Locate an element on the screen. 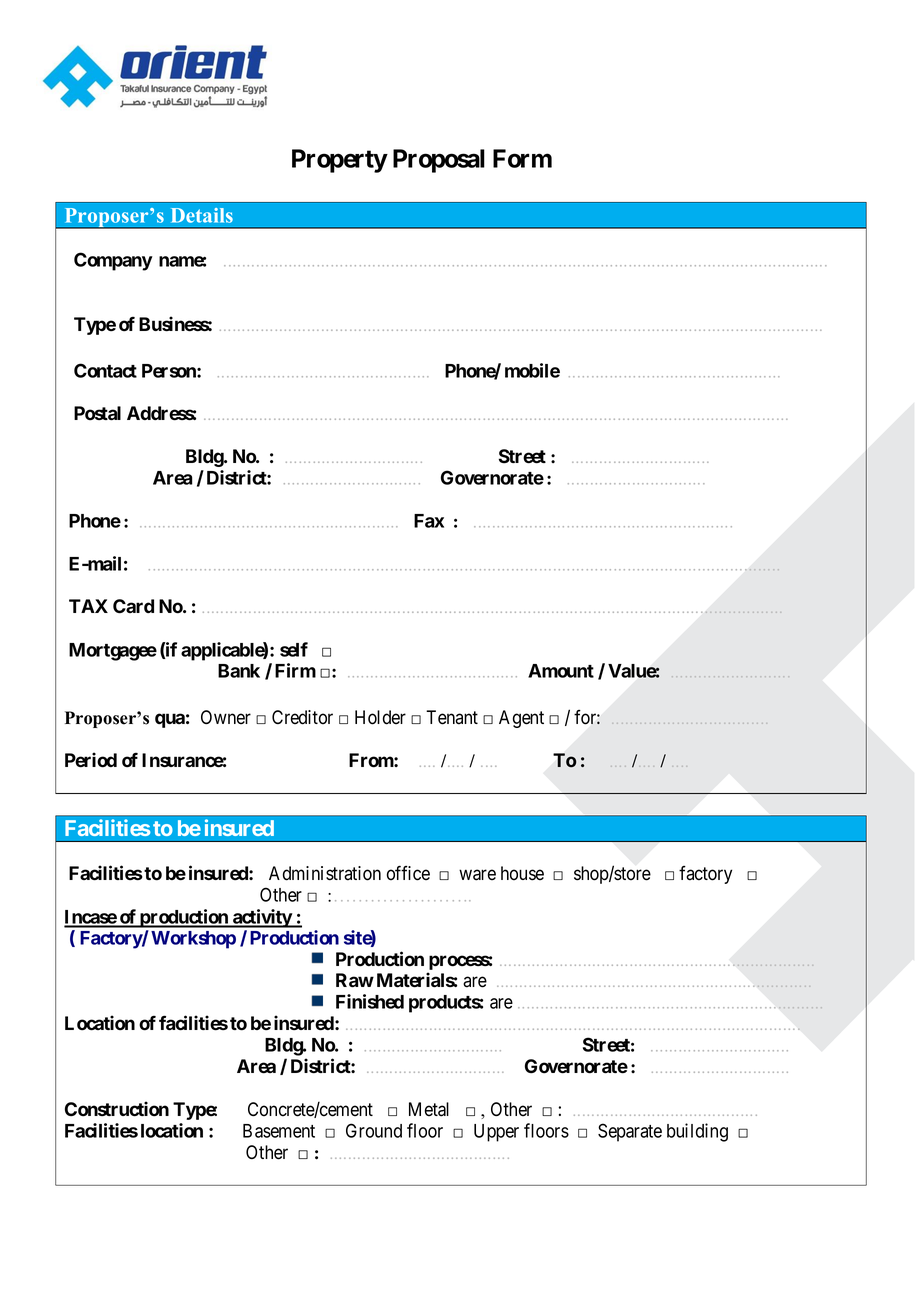 The image size is (924, 1308). Holder is located at coordinates (380, 717).
